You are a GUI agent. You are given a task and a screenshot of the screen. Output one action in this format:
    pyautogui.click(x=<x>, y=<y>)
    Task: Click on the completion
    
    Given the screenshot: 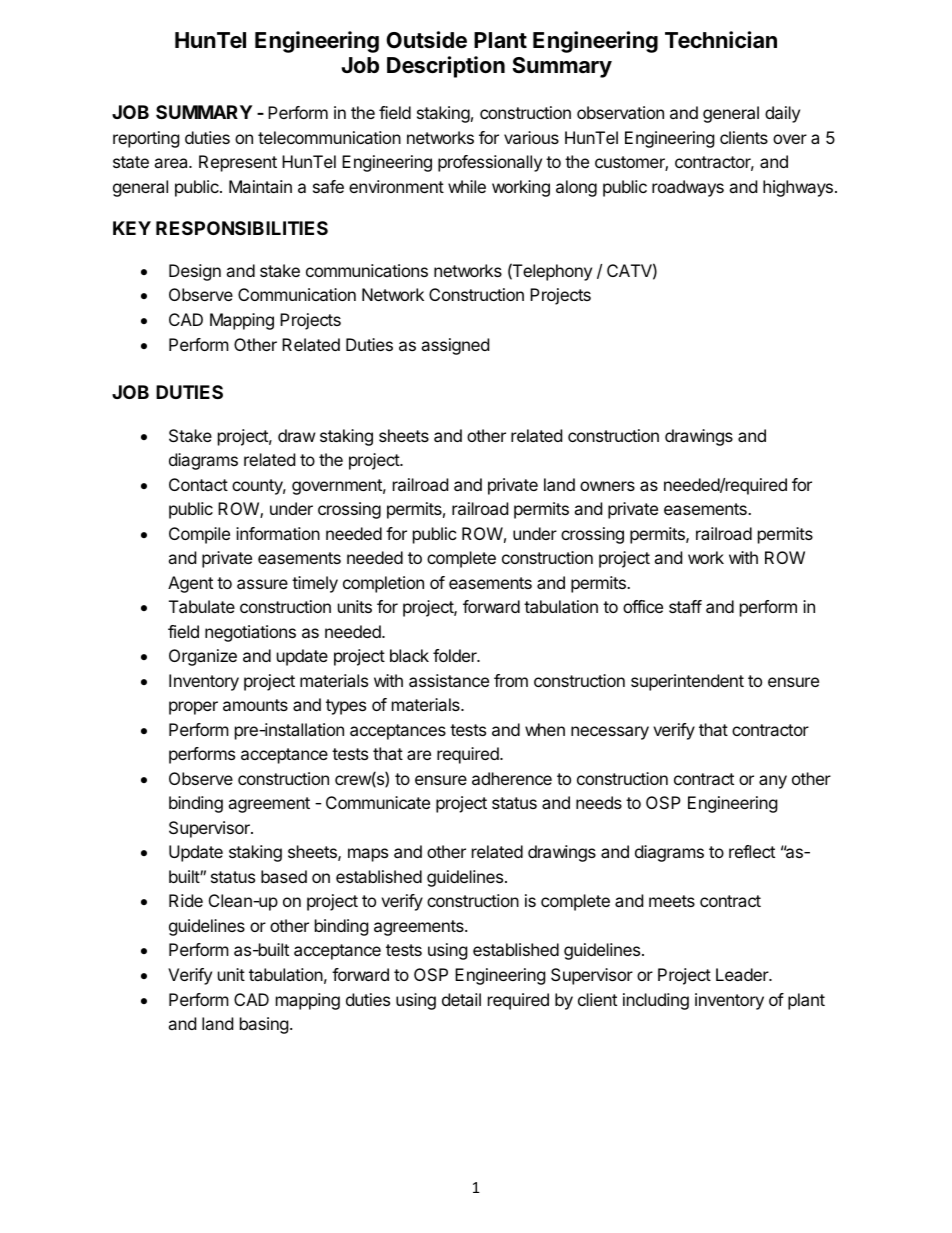 What is the action you would take?
    pyautogui.click(x=383, y=584)
